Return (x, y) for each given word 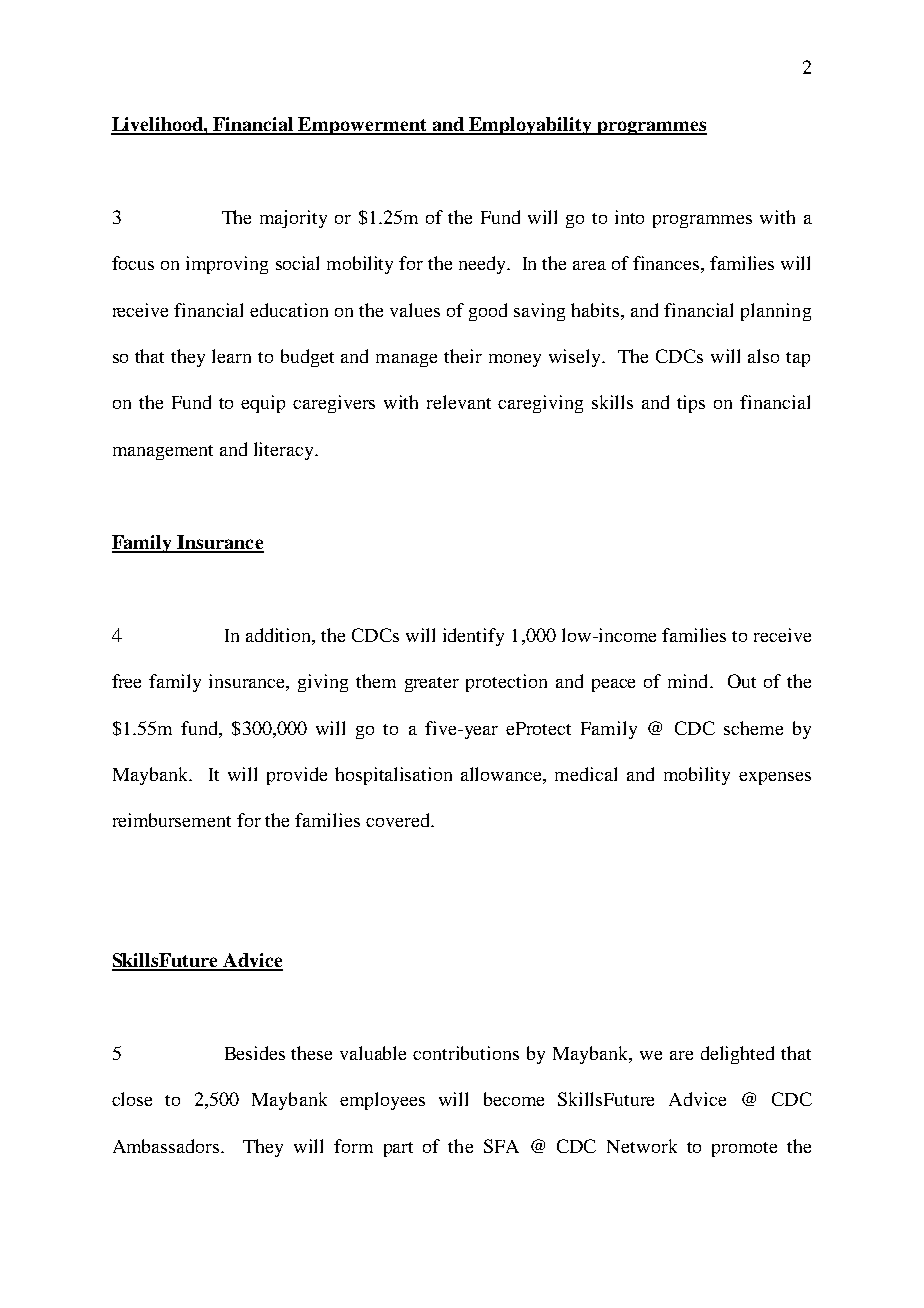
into (629, 217)
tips (691, 404)
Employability (531, 126)
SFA (501, 1146)
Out (742, 681)
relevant (459, 402)
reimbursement (172, 820)
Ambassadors (167, 1146)
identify (473, 637)
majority (293, 219)
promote (744, 1149)
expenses (775, 778)
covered (399, 820)
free (126, 681)
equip (263, 404)
